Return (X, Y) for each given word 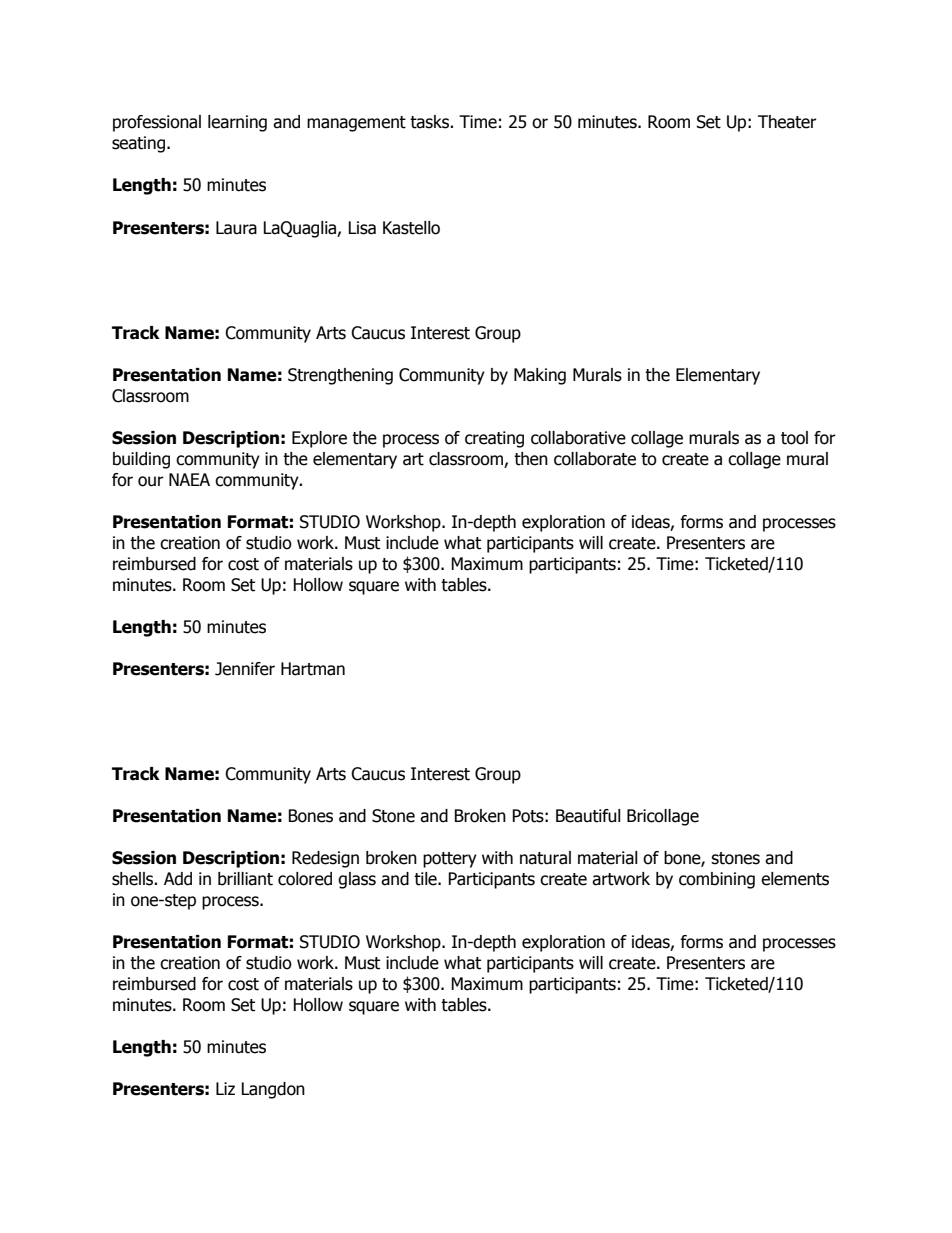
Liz (225, 1088)
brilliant (245, 879)
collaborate (595, 459)
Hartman (313, 669)
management (356, 124)
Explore (319, 439)
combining (717, 880)
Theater (787, 122)
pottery (450, 860)
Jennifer (245, 669)
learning (237, 123)
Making (540, 376)
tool (794, 438)
